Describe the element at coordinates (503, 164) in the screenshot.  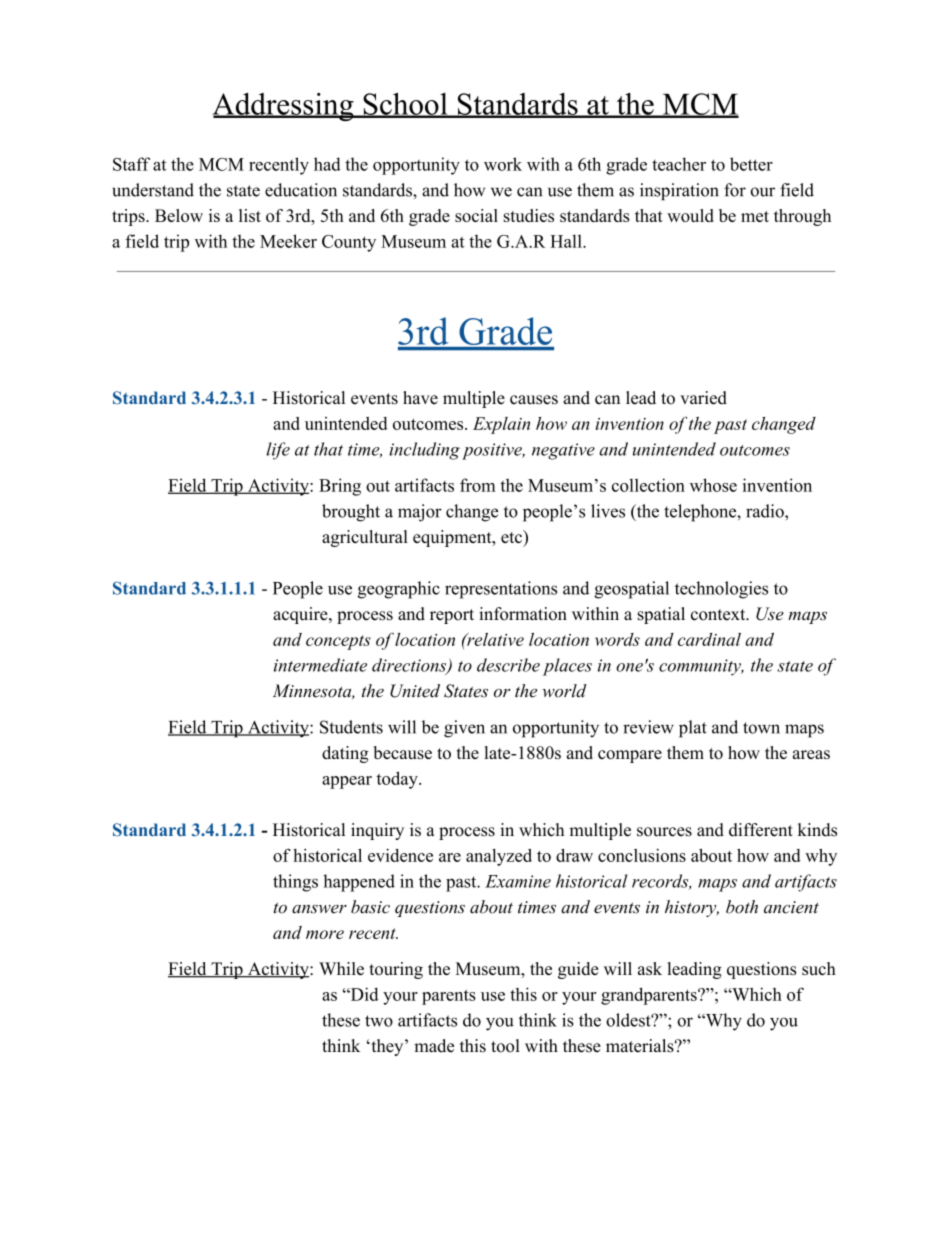
I see `work` at that location.
